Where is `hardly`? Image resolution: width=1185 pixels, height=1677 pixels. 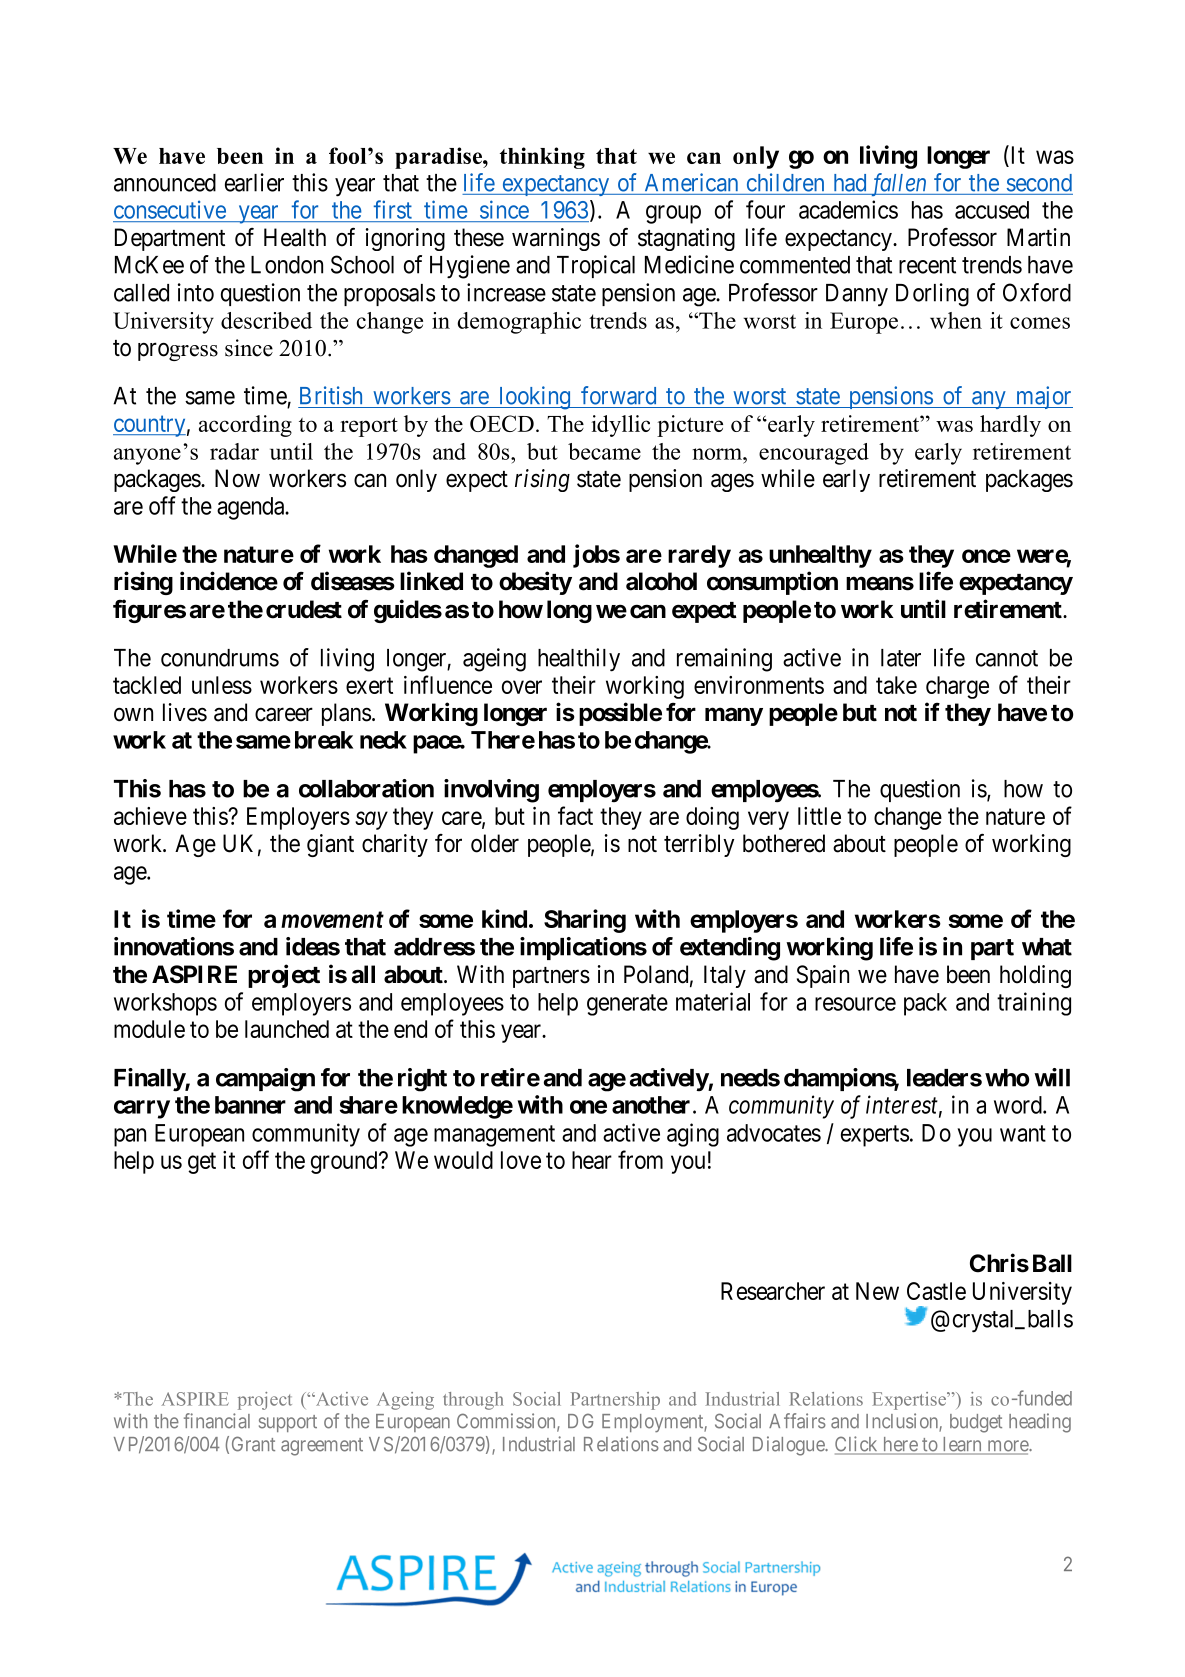 hardly is located at coordinates (1010, 426).
